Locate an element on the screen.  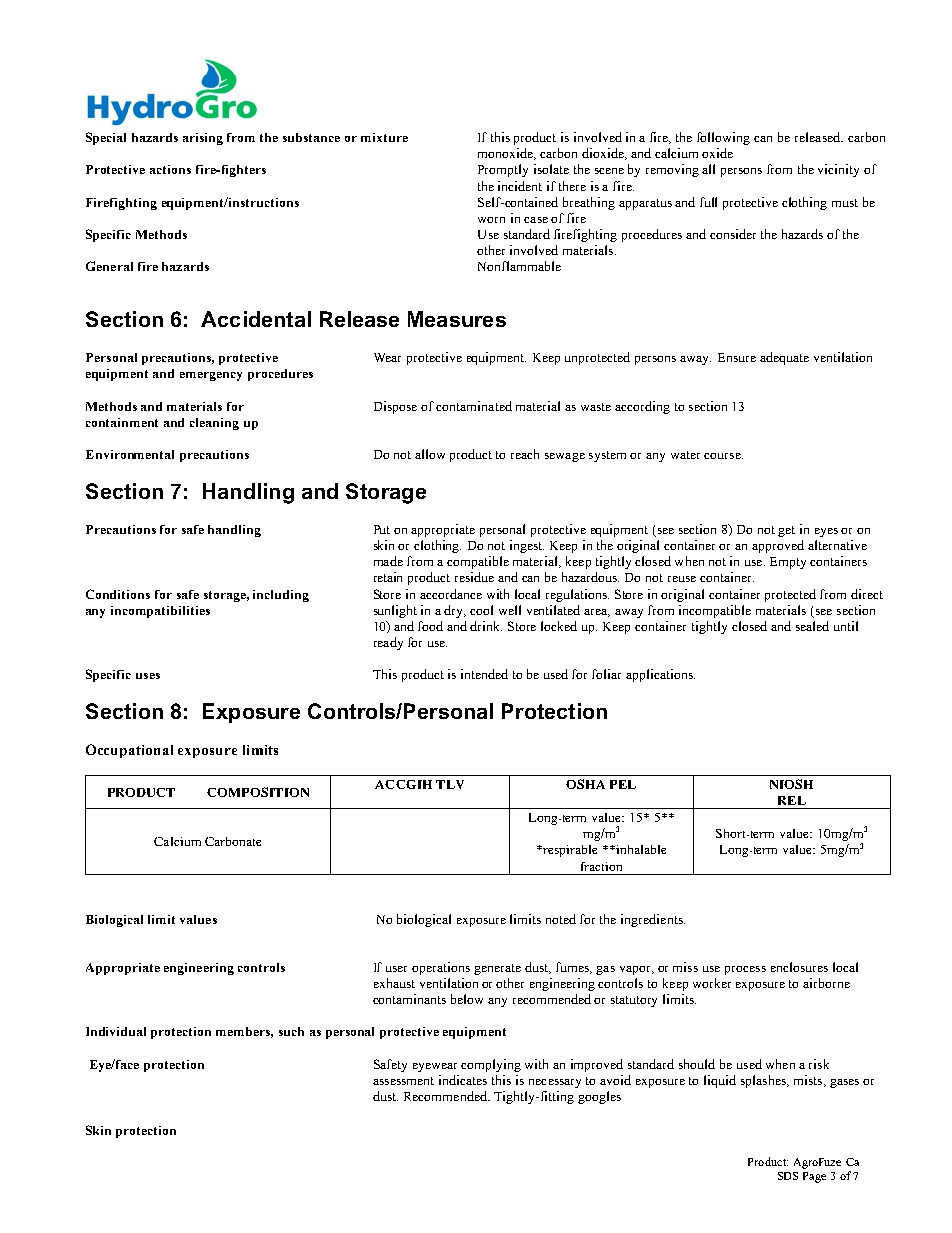
Promptly is located at coordinates (503, 170).
